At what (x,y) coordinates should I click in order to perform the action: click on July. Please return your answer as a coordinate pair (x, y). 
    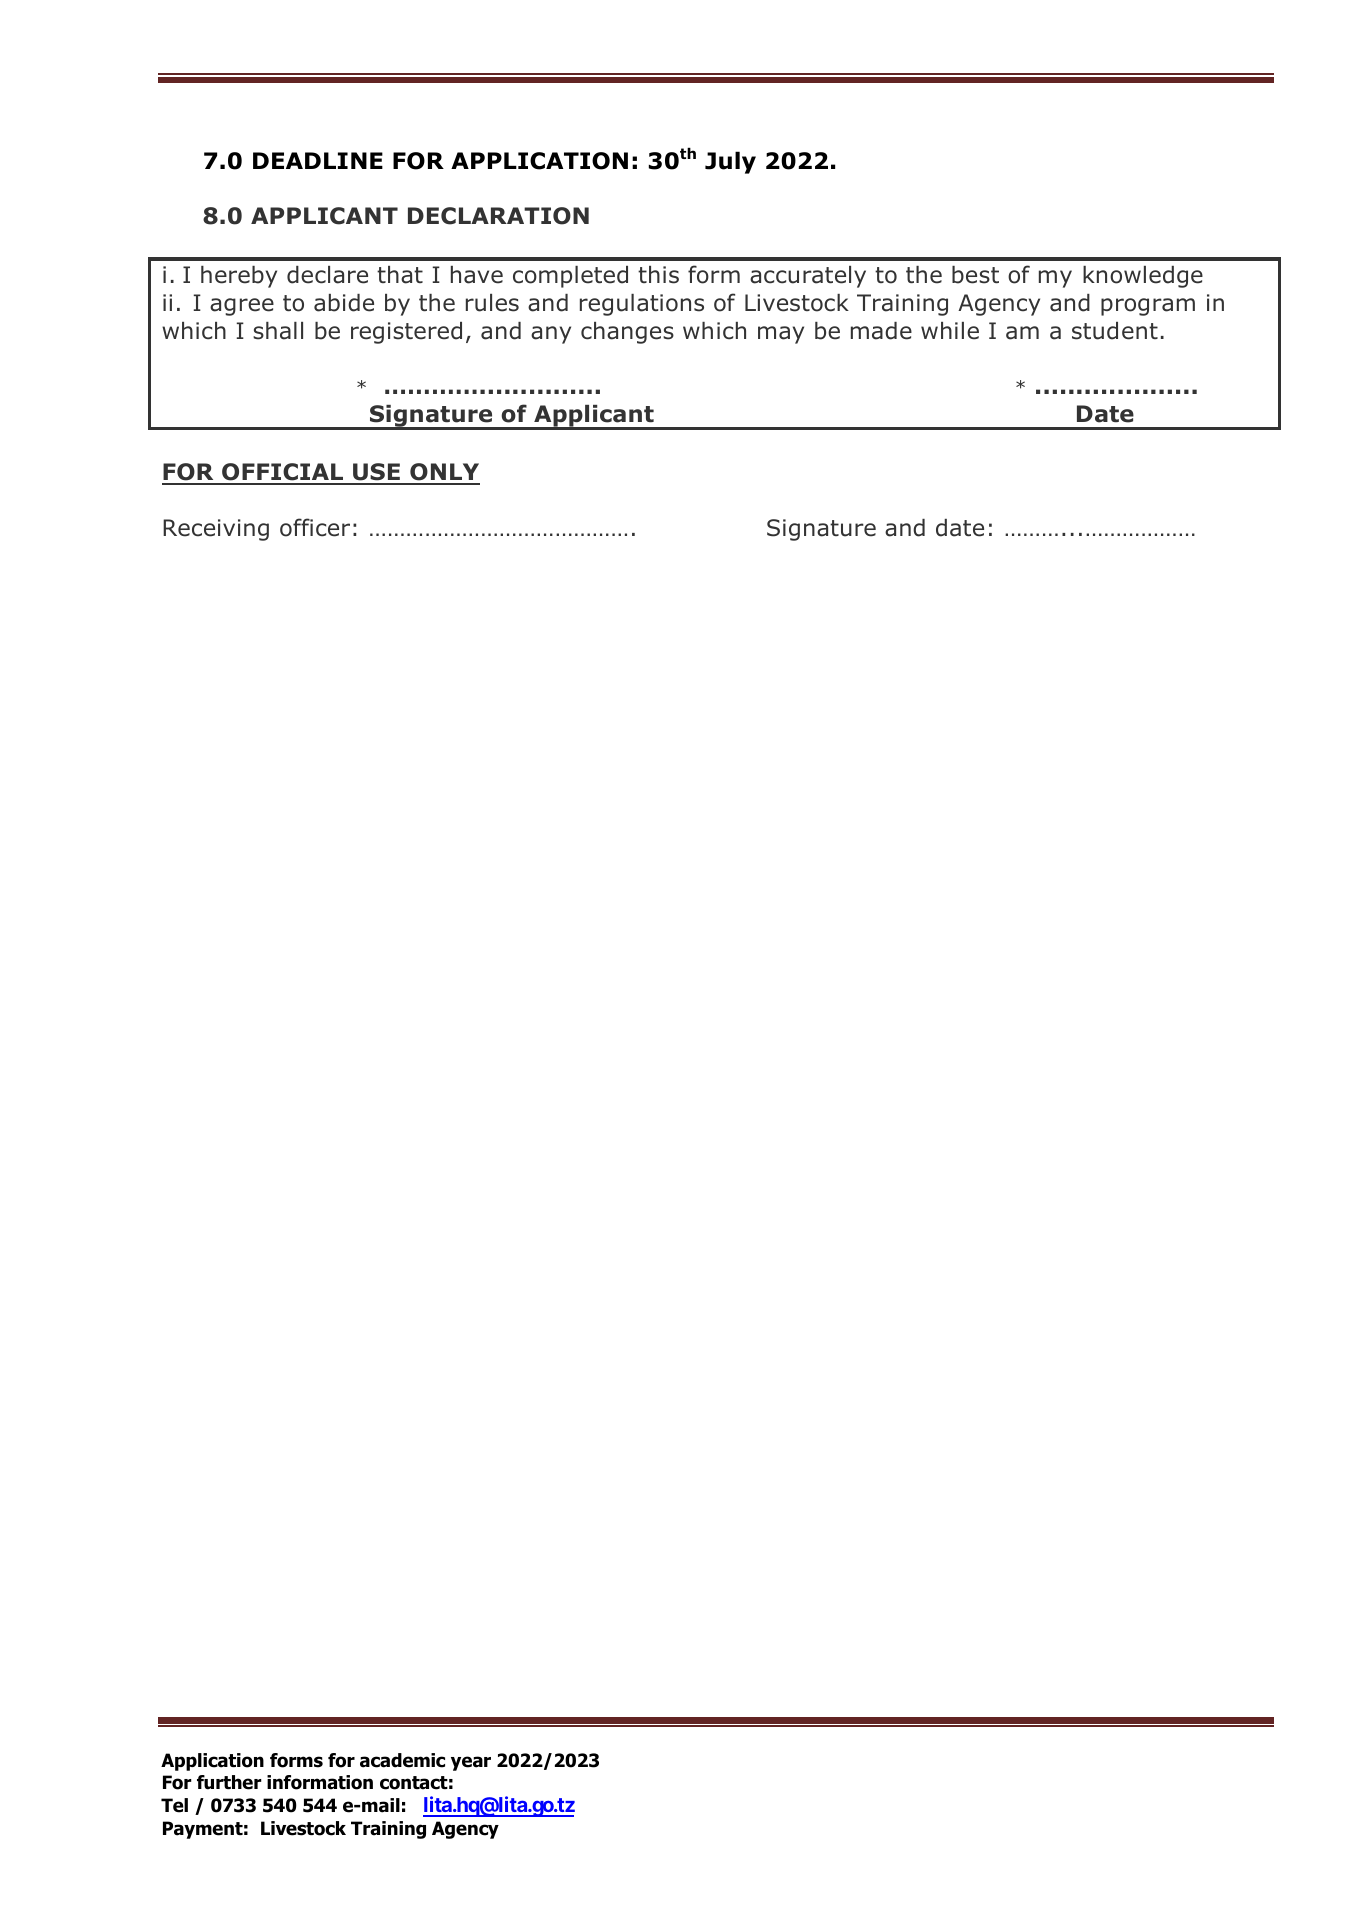
    Looking at the image, I should click on (730, 162).
